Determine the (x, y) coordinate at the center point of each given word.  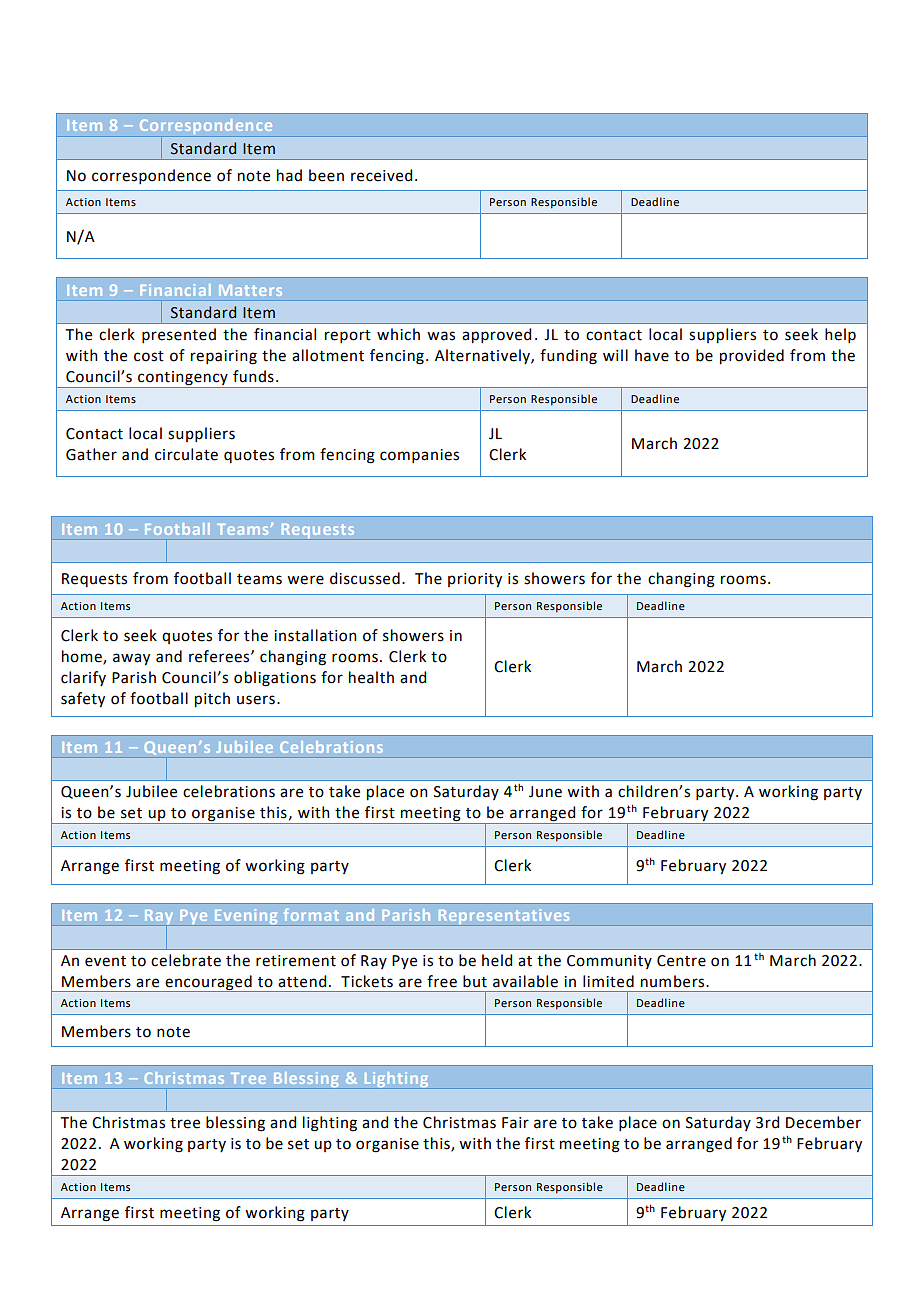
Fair (515, 1123)
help (840, 335)
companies (419, 456)
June (545, 792)
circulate (186, 454)
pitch (212, 700)
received (381, 175)
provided (752, 357)
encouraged (208, 983)
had (289, 175)
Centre (681, 961)
